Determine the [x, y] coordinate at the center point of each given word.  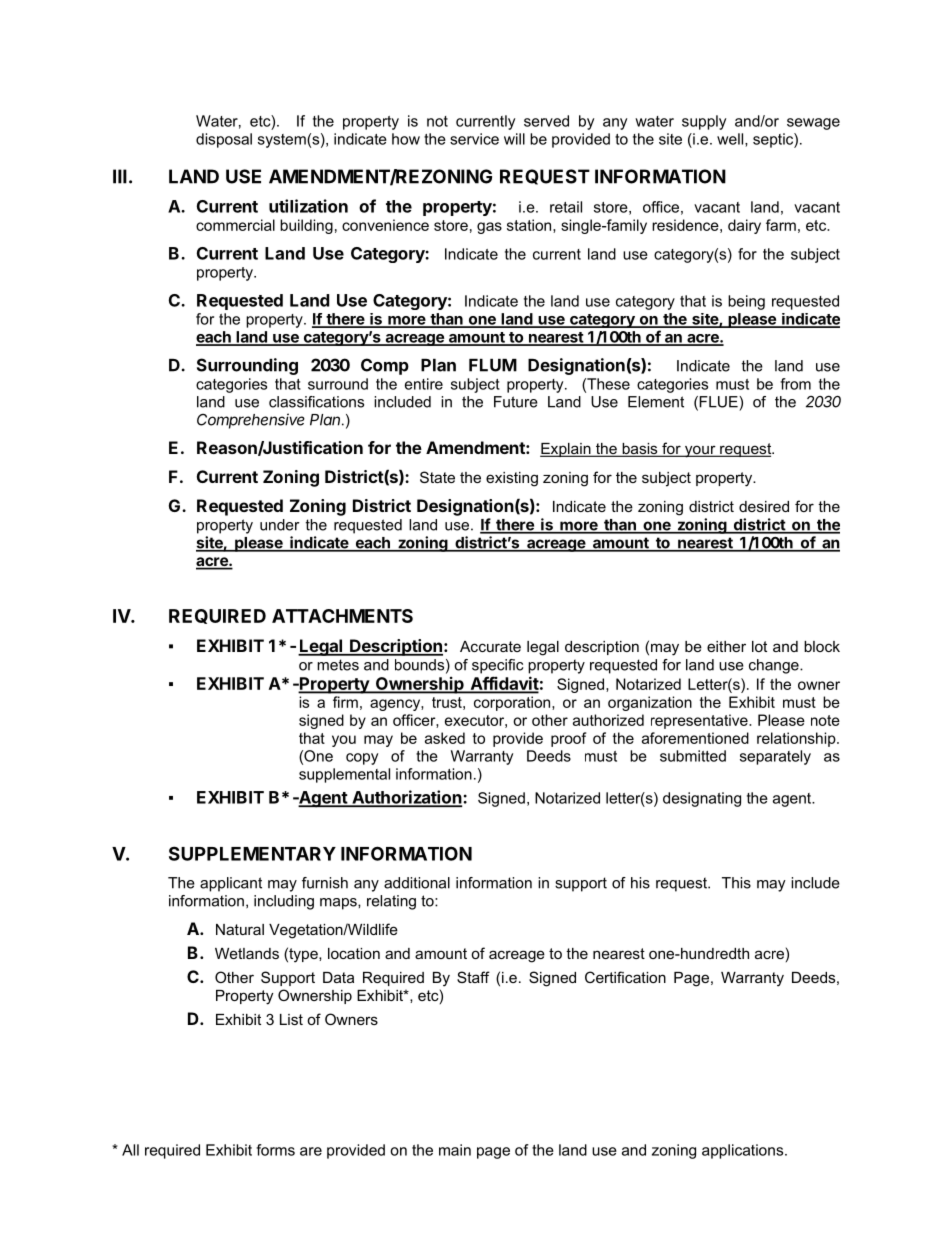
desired [764, 506]
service [474, 139]
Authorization [407, 798]
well [731, 140]
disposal [224, 140]
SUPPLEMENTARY [252, 853]
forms [275, 1150]
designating [702, 799]
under [280, 525]
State [437, 477]
